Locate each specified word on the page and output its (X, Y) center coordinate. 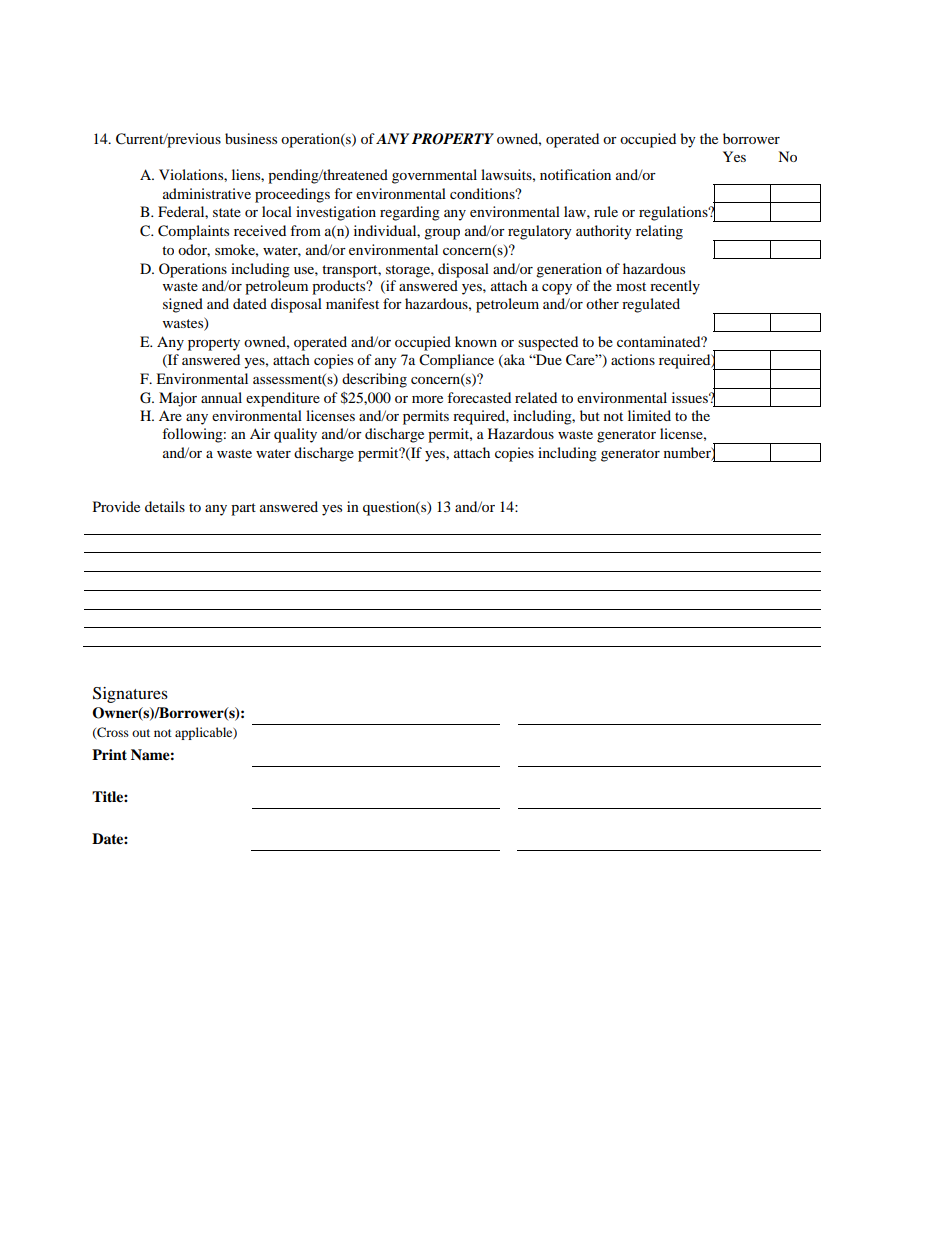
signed (183, 305)
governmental (434, 176)
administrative (207, 193)
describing (374, 380)
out (141, 733)
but (590, 415)
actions (633, 359)
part (243, 509)
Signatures (130, 695)
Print (109, 754)
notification (575, 174)
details (165, 506)
